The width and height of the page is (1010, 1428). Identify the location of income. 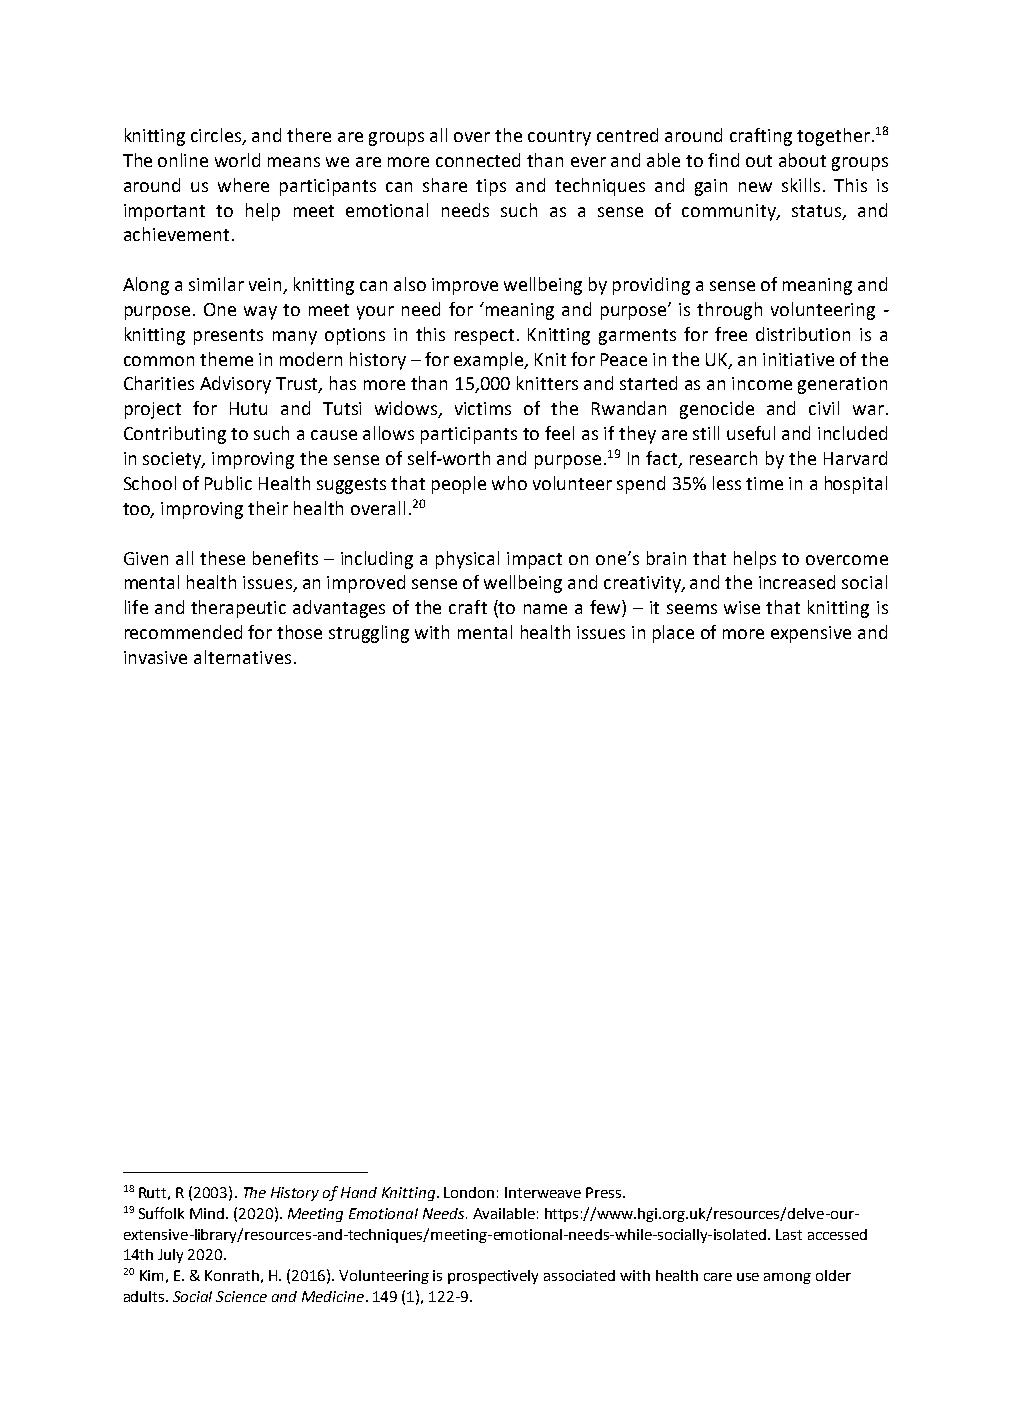
(762, 383).
